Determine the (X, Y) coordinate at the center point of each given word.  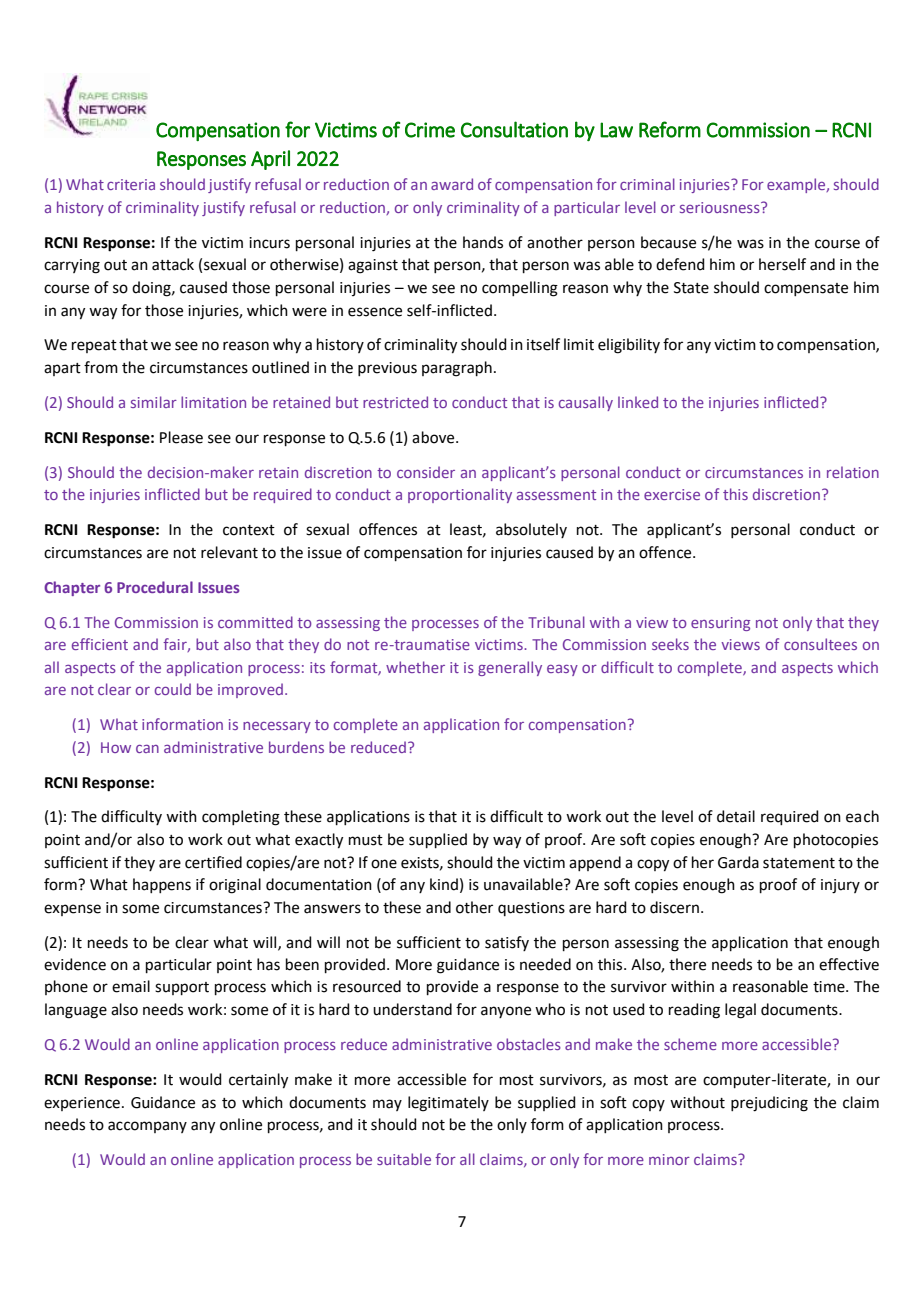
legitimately (448, 1104)
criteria (131, 184)
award (452, 184)
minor (669, 1159)
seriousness (721, 207)
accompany (147, 1127)
